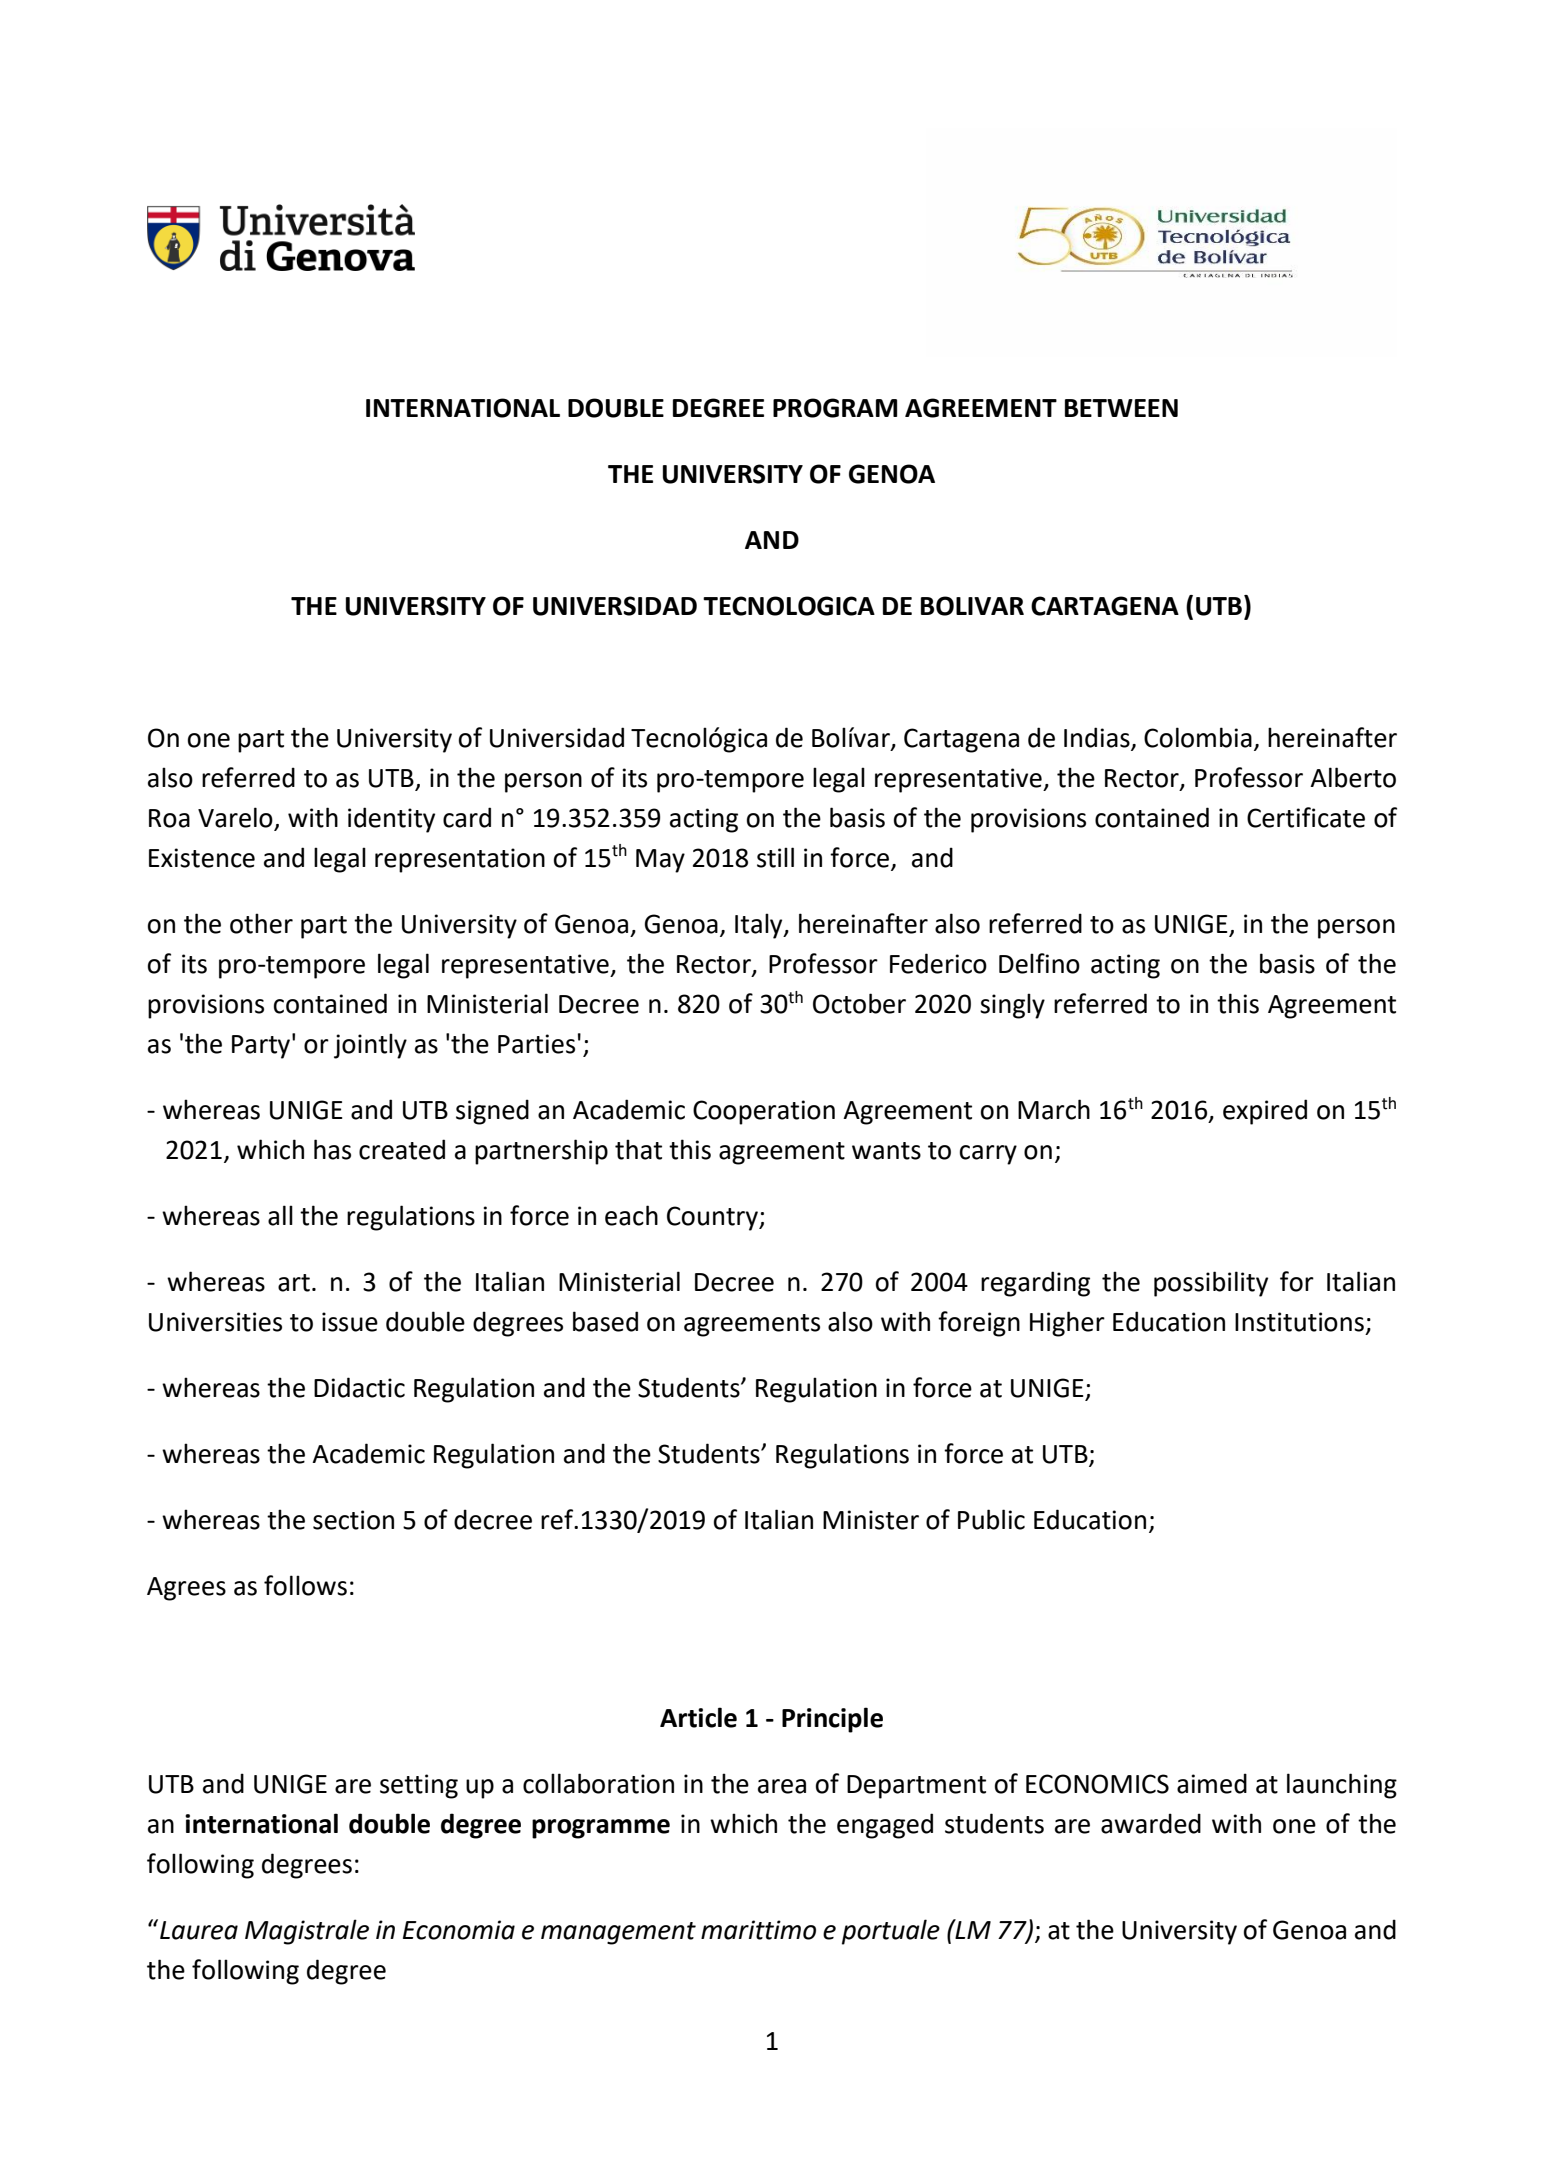 The height and width of the screenshot is (2184, 1544). I want to click on has, so click(332, 1149).
